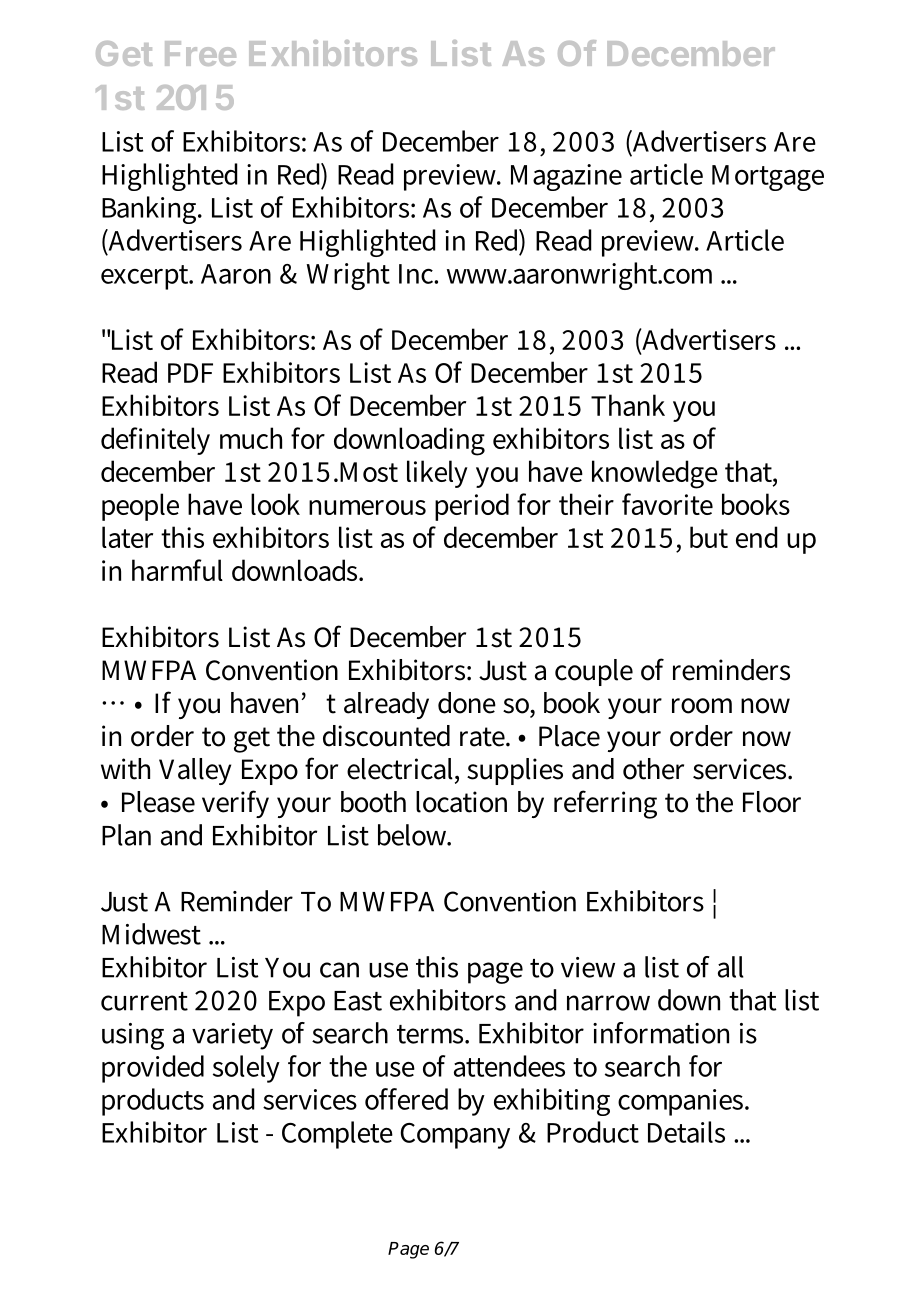 This document has height=1311, width=924. What do you see at coordinates (768, 178) in the document?
I see `Mortgage` at bounding box center [768, 178].
